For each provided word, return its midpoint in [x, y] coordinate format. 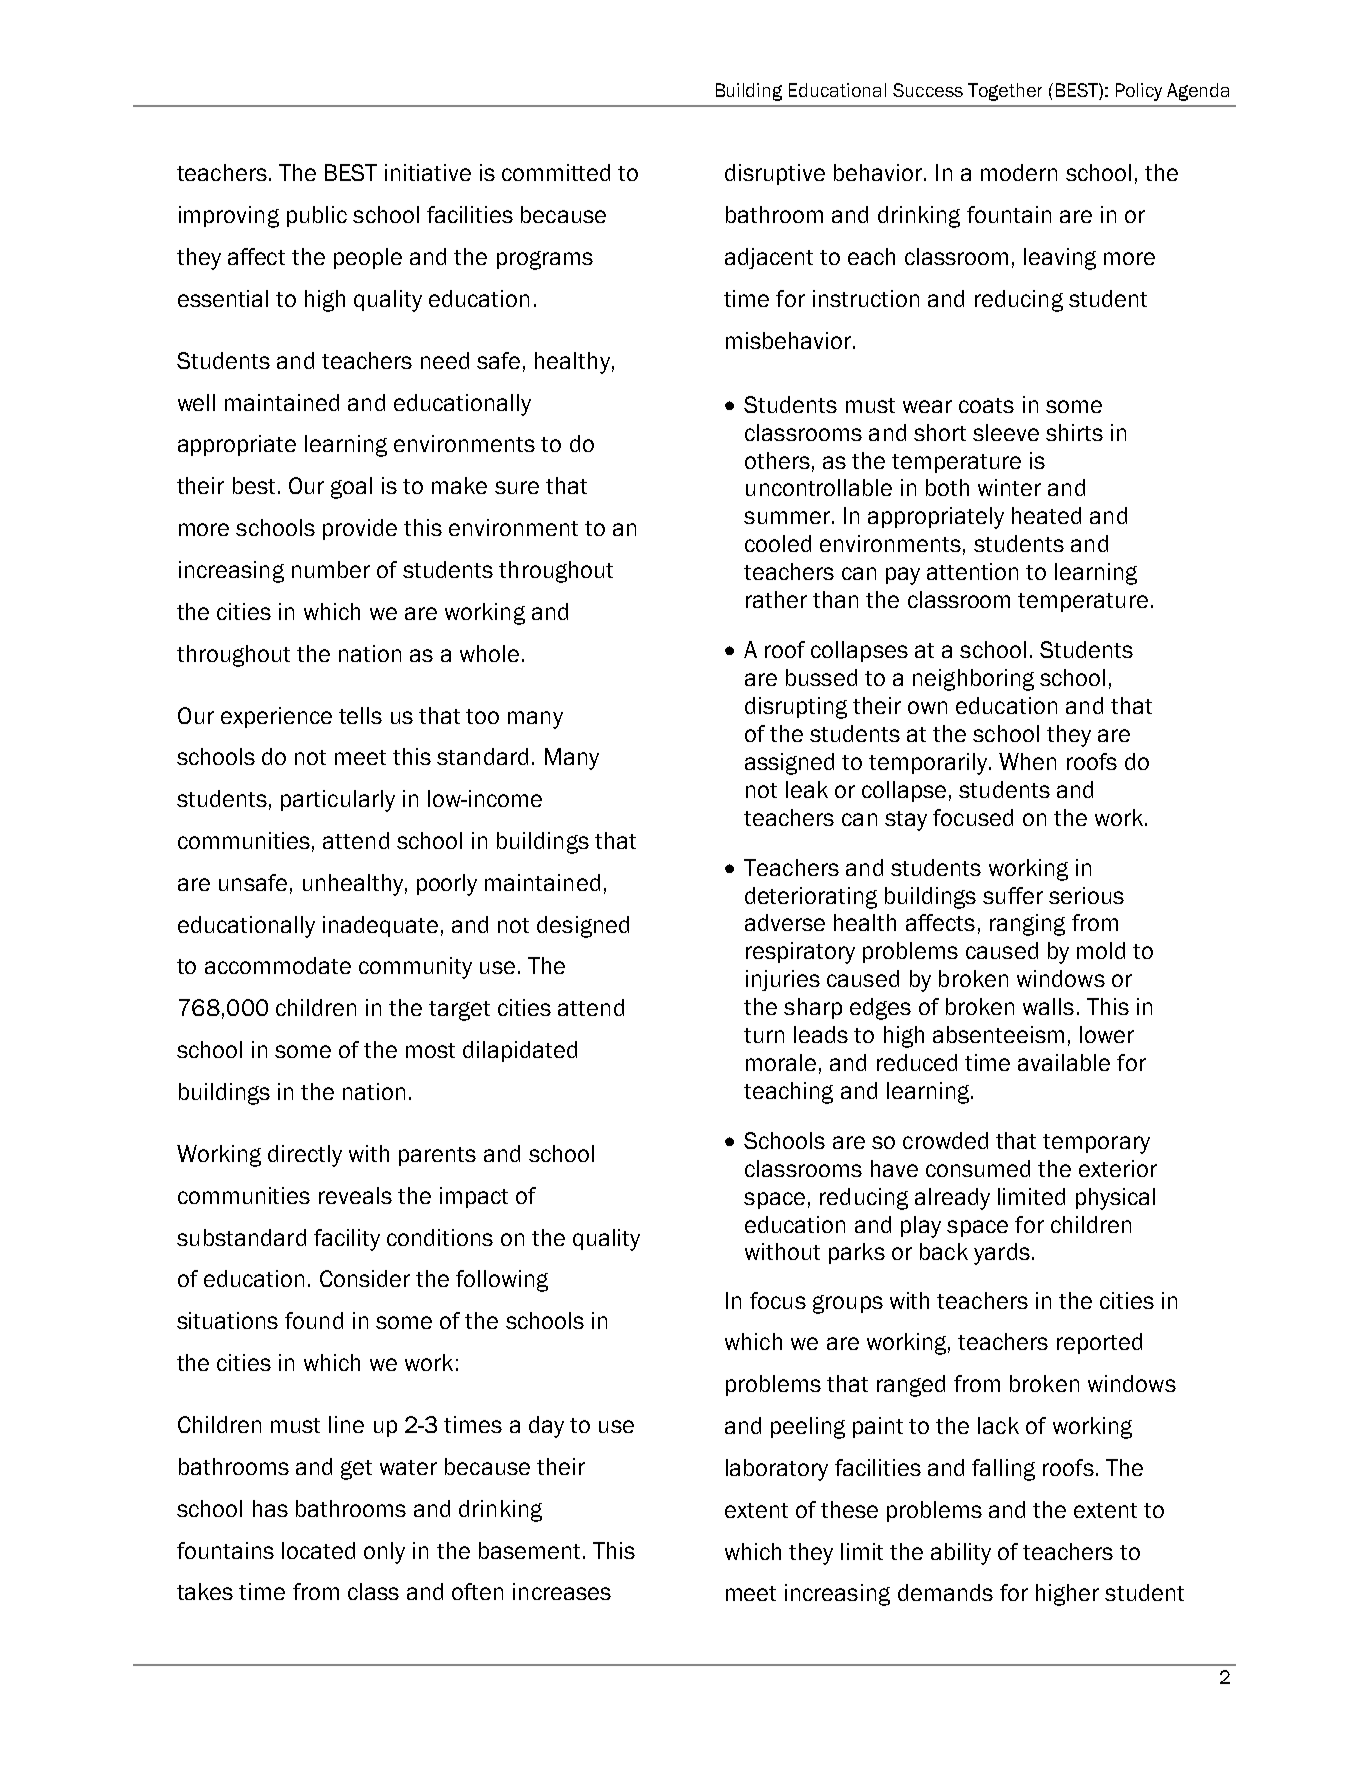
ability [961, 1554]
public [317, 216]
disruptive [775, 174]
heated [1046, 515]
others [777, 460]
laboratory [777, 1470]
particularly [338, 801]
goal [351, 488]
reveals [355, 1195]
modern [1019, 172]
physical [1115, 1199]
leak [807, 789]
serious [1086, 895]
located [318, 1550]
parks [857, 1253]
